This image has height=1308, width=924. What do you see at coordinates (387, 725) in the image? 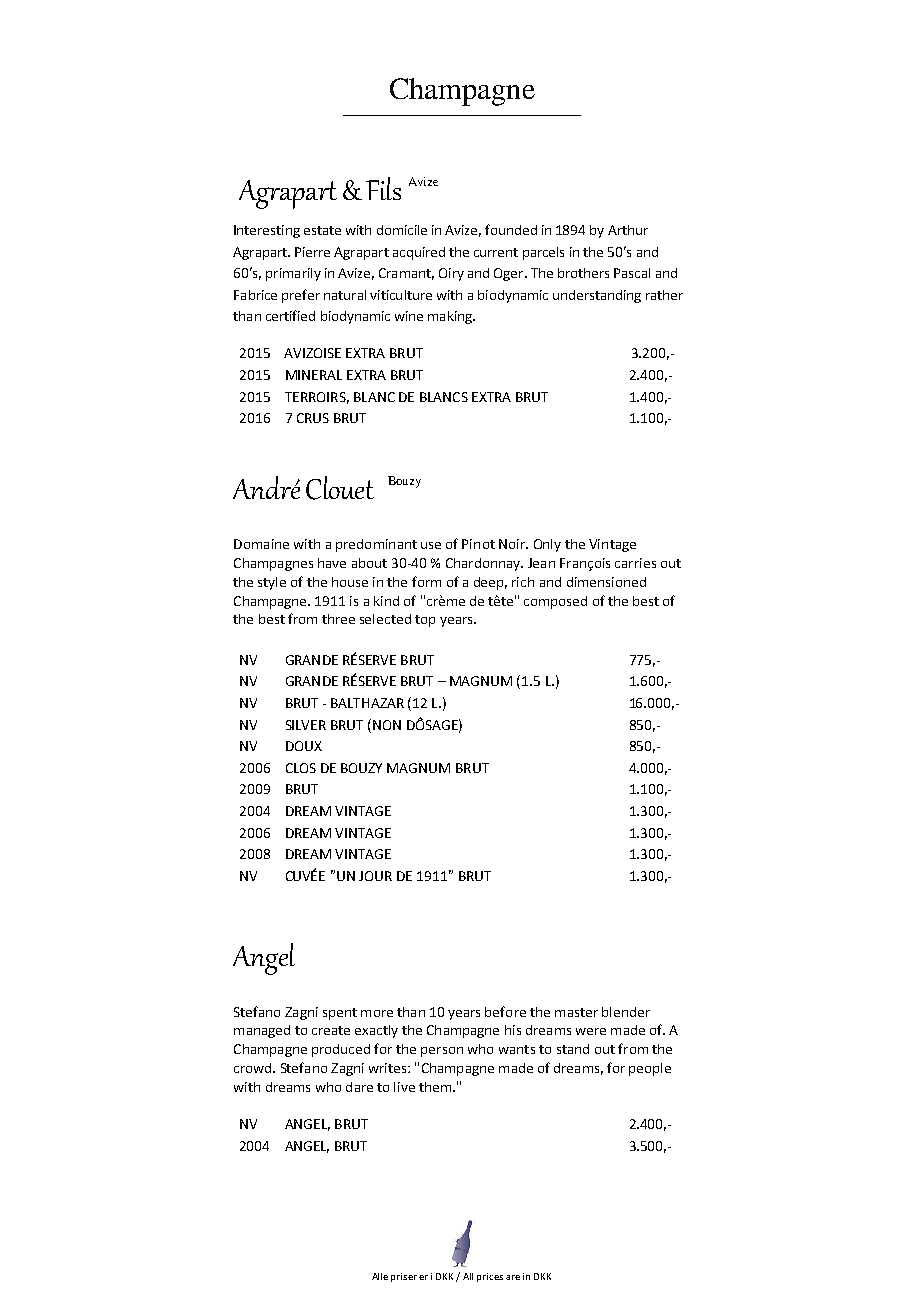
I see `NON` at bounding box center [387, 725].
